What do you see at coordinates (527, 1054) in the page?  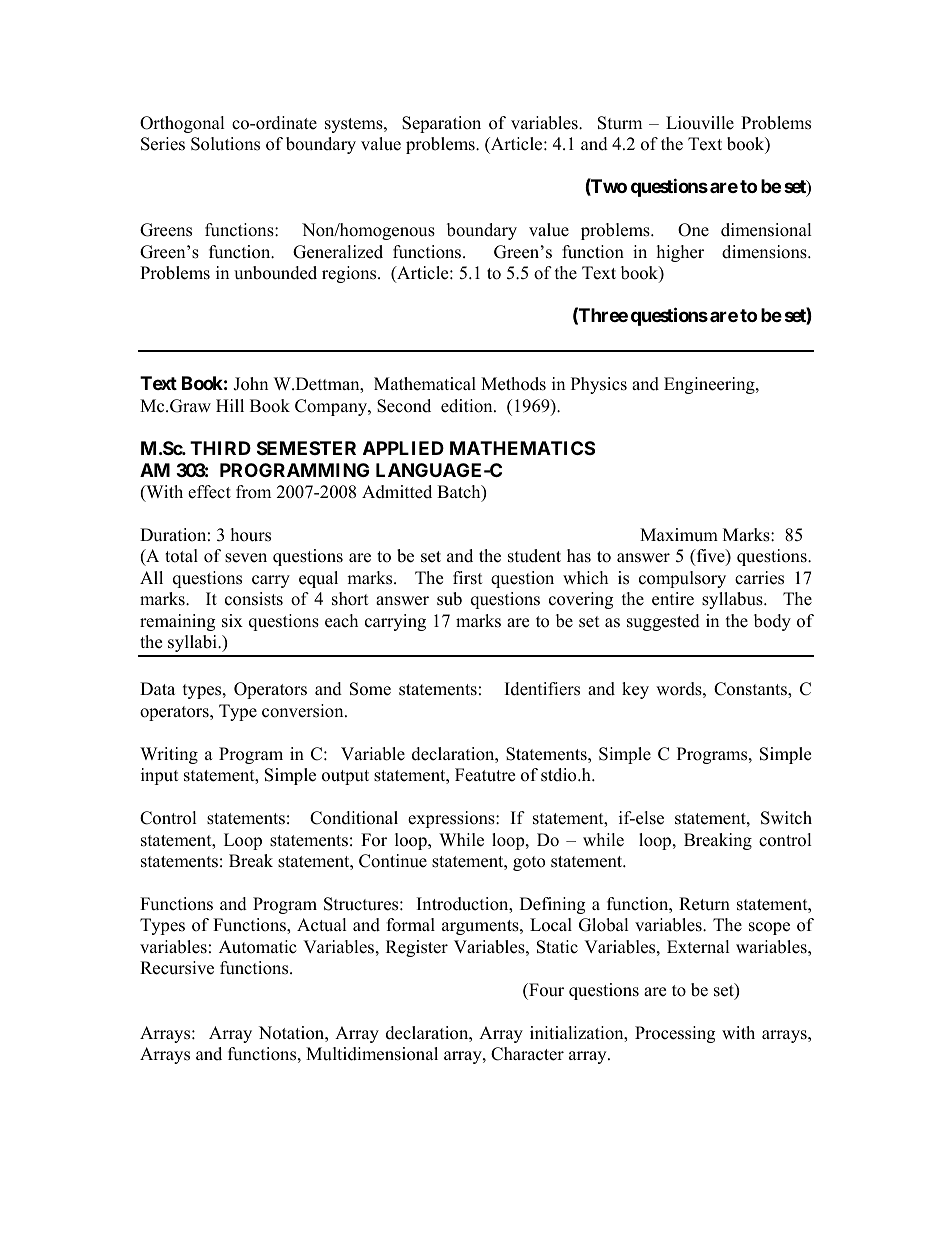 I see `Character` at bounding box center [527, 1054].
